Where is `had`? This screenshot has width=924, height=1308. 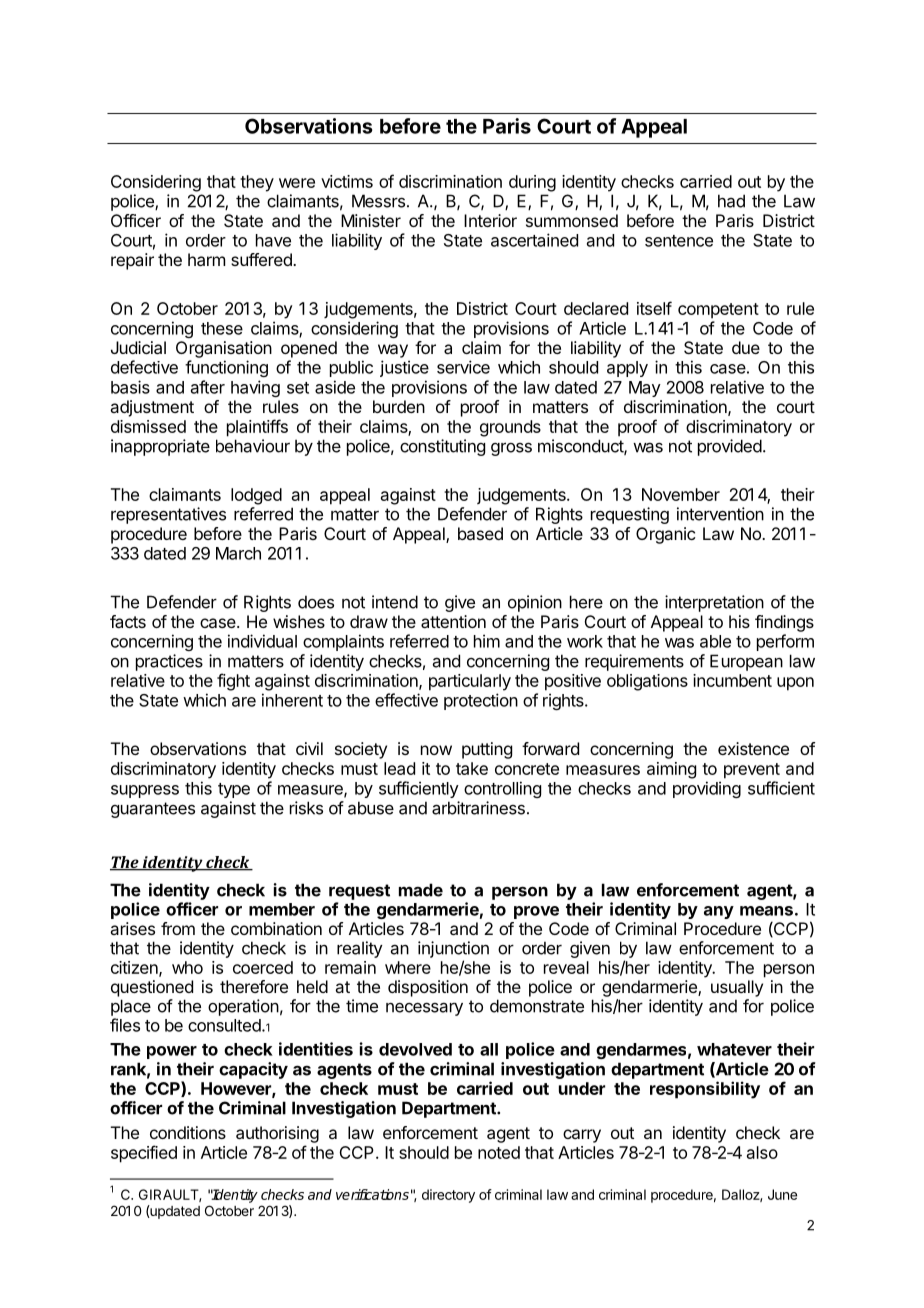 had is located at coordinates (731, 201).
